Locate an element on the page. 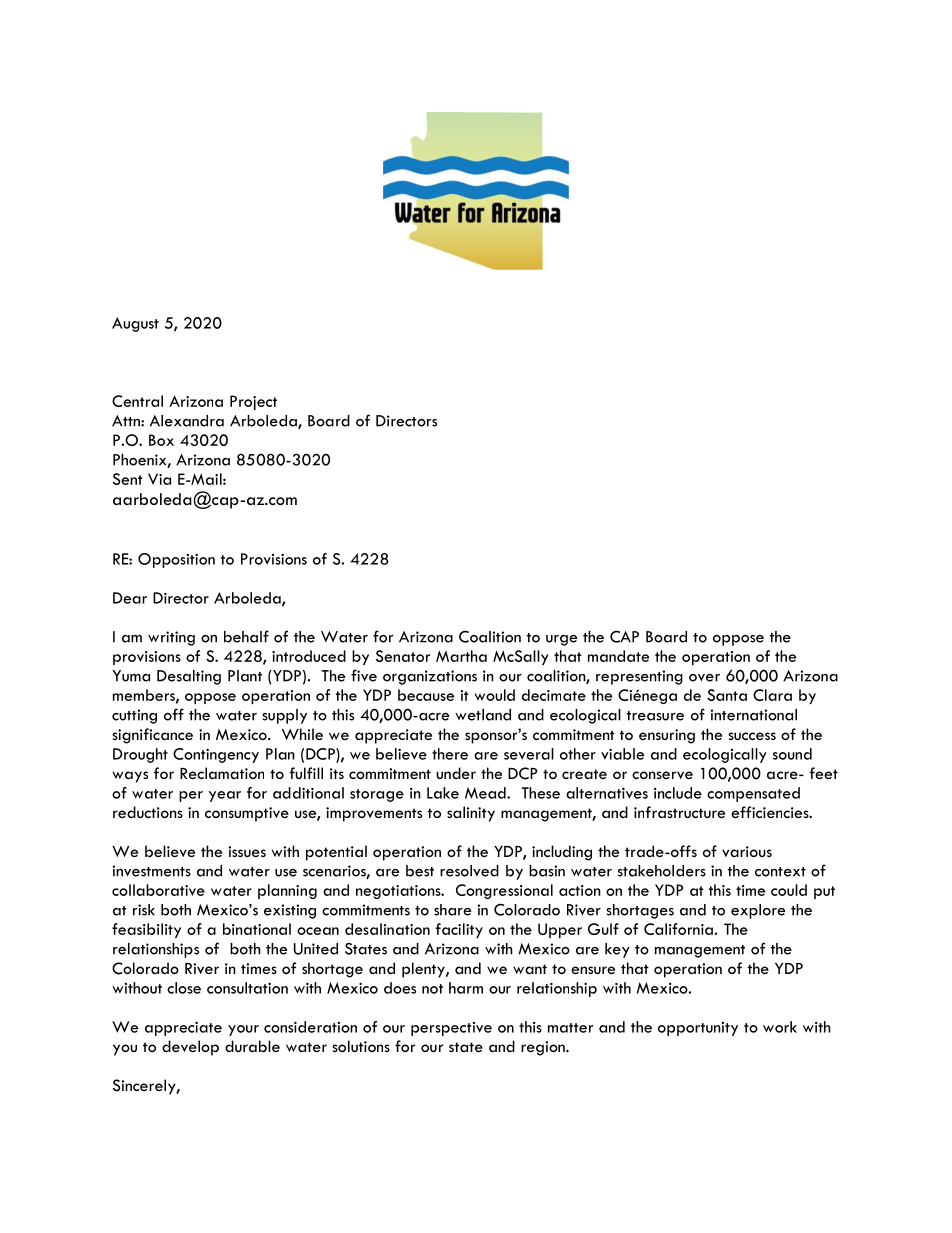  perspective is located at coordinates (451, 1029).
